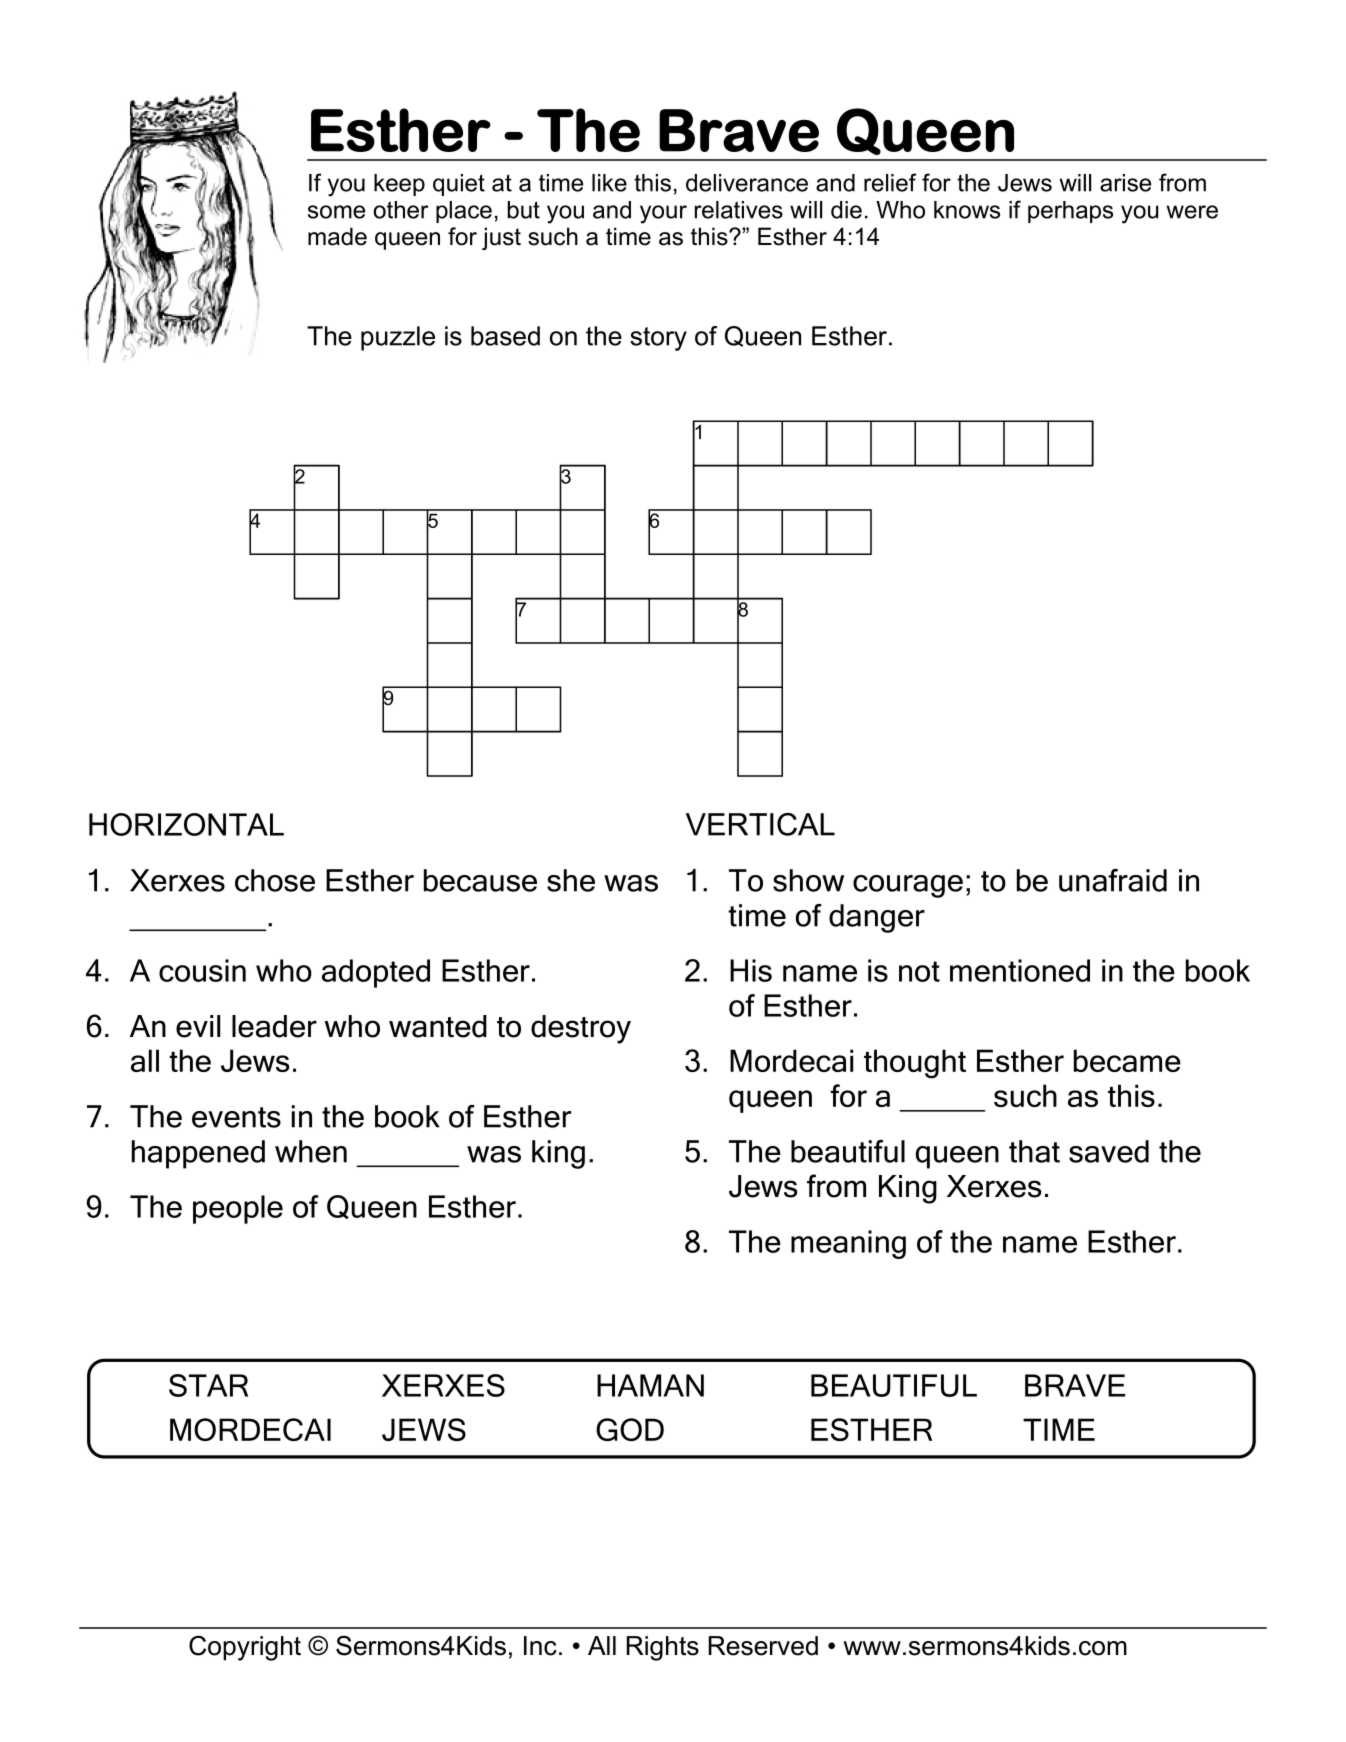 This screenshot has width=1346, height=1742. What do you see at coordinates (275, 880) in the screenshot?
I see `chose` at bounding box center [275, 880].
